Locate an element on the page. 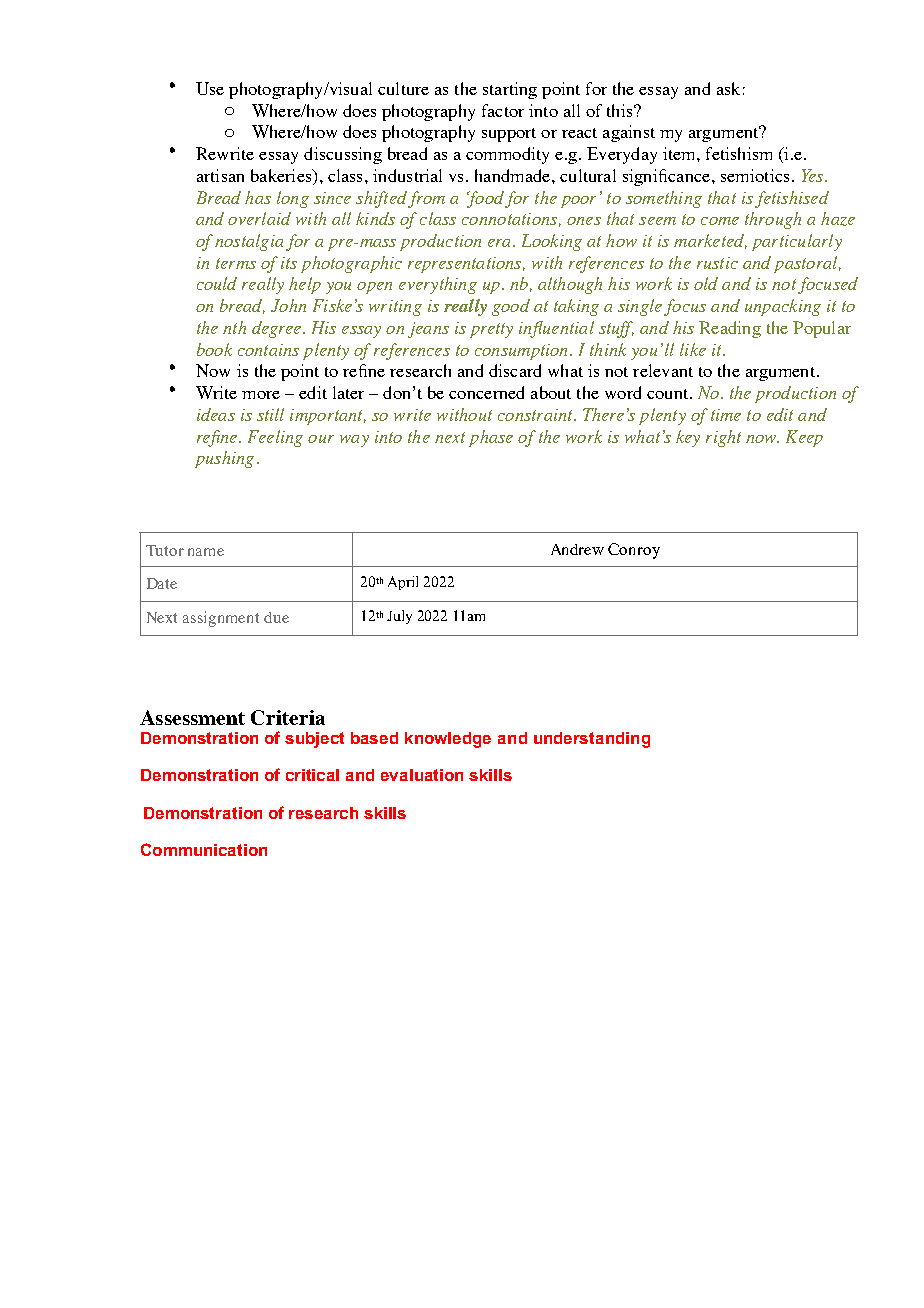 Image resolution: width=924 pixels, height=1308 pixels. Andrew is located at coordinates (577, 549).
